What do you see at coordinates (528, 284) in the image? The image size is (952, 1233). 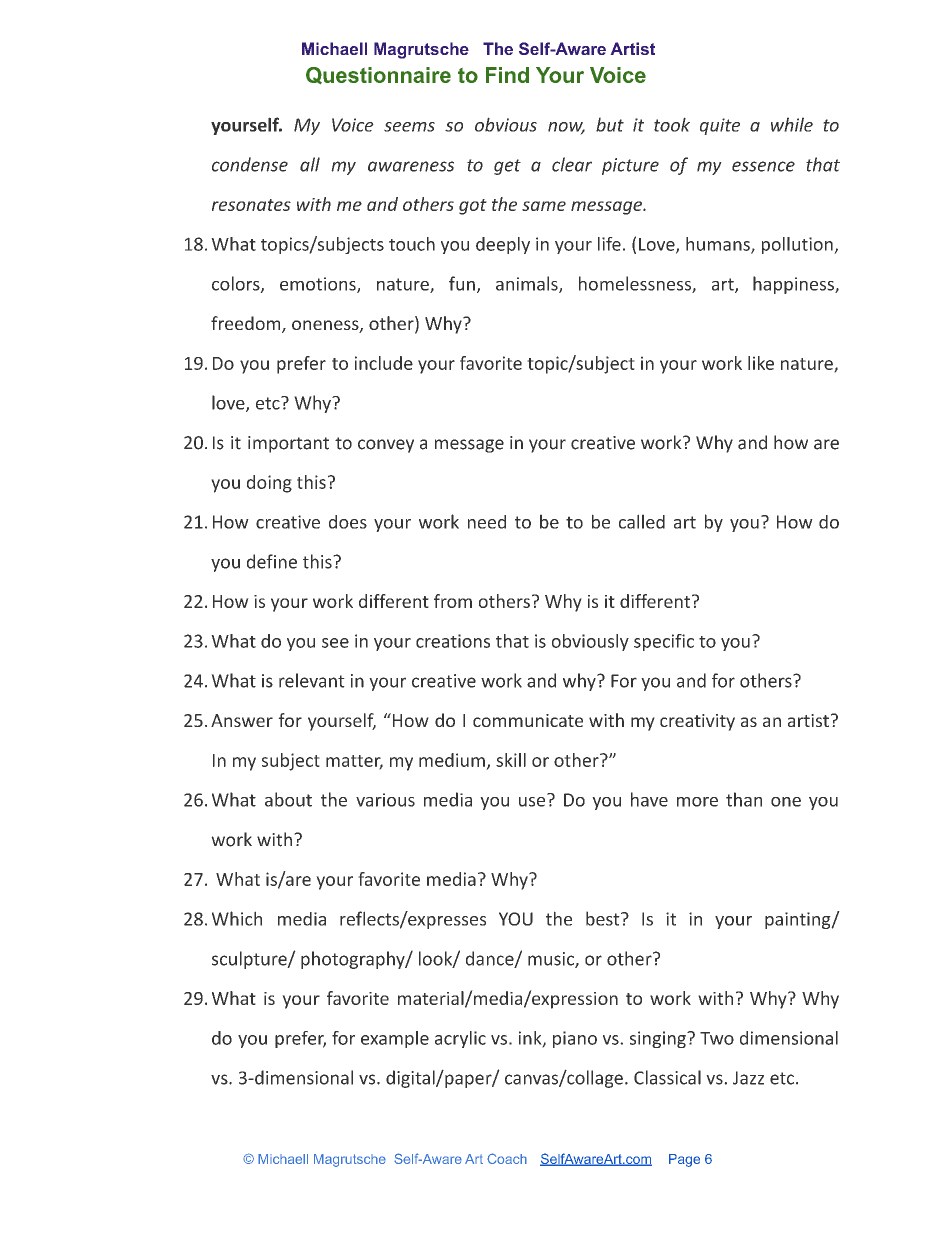 I see `animals` at bounding box center [528, 284].
